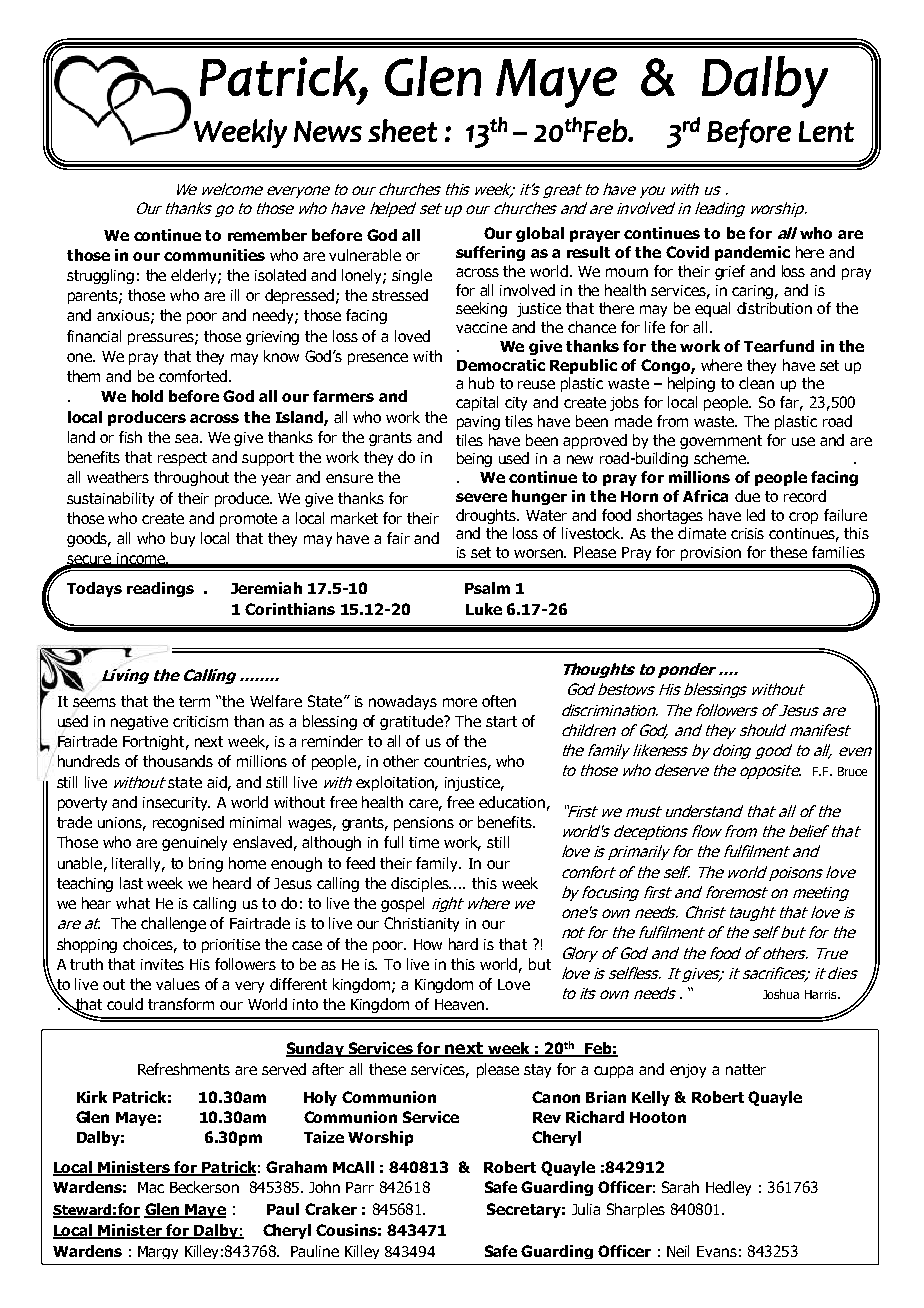 The width and height of the screenshot is (924, 1308). Describe the element at coordinates (360, 1187) in the screenshot. I see `Parr` at that location.
